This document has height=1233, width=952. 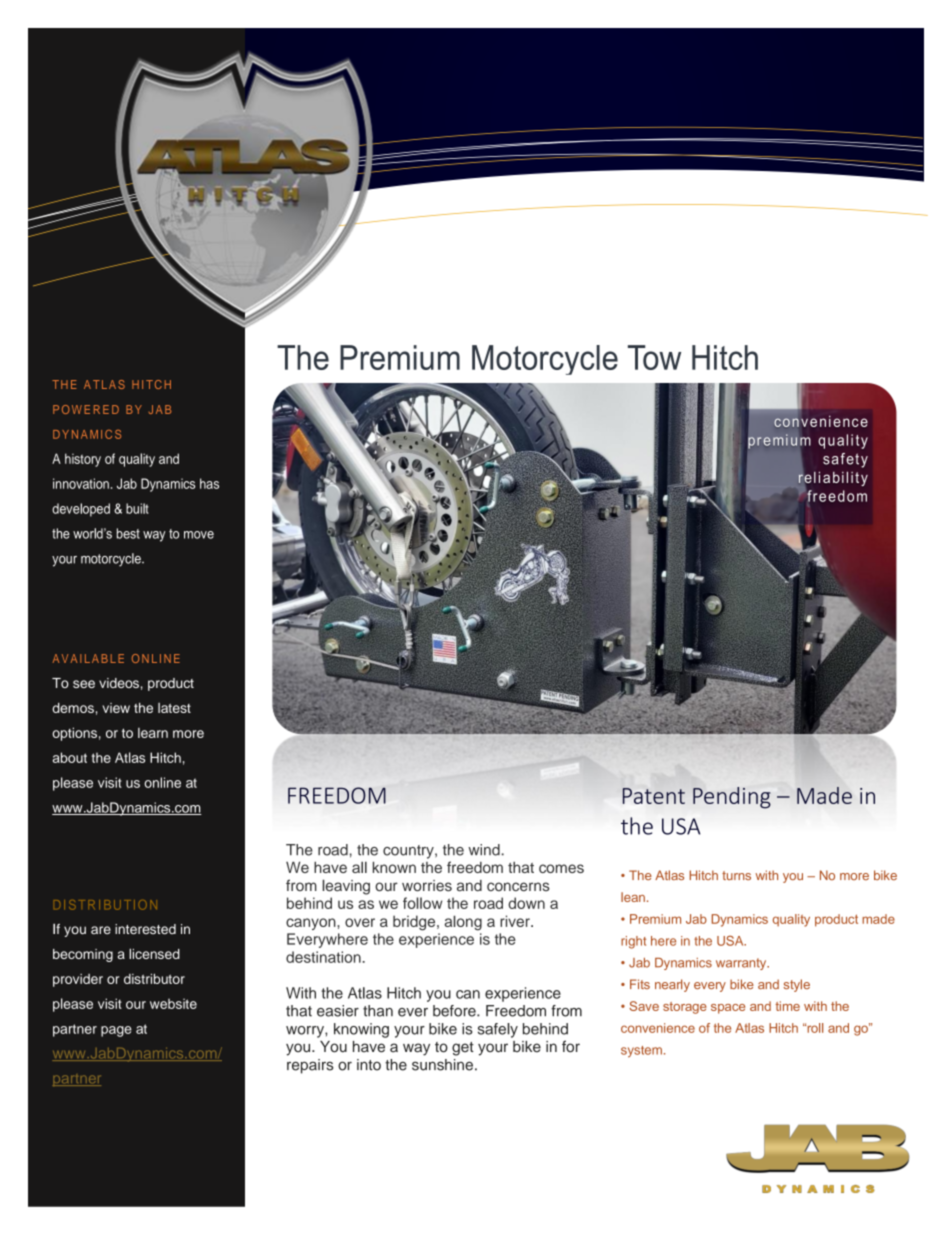 What do you see at coordinates (736, 875) in the document?
I see `turns` at bounding box center [736, 875].
